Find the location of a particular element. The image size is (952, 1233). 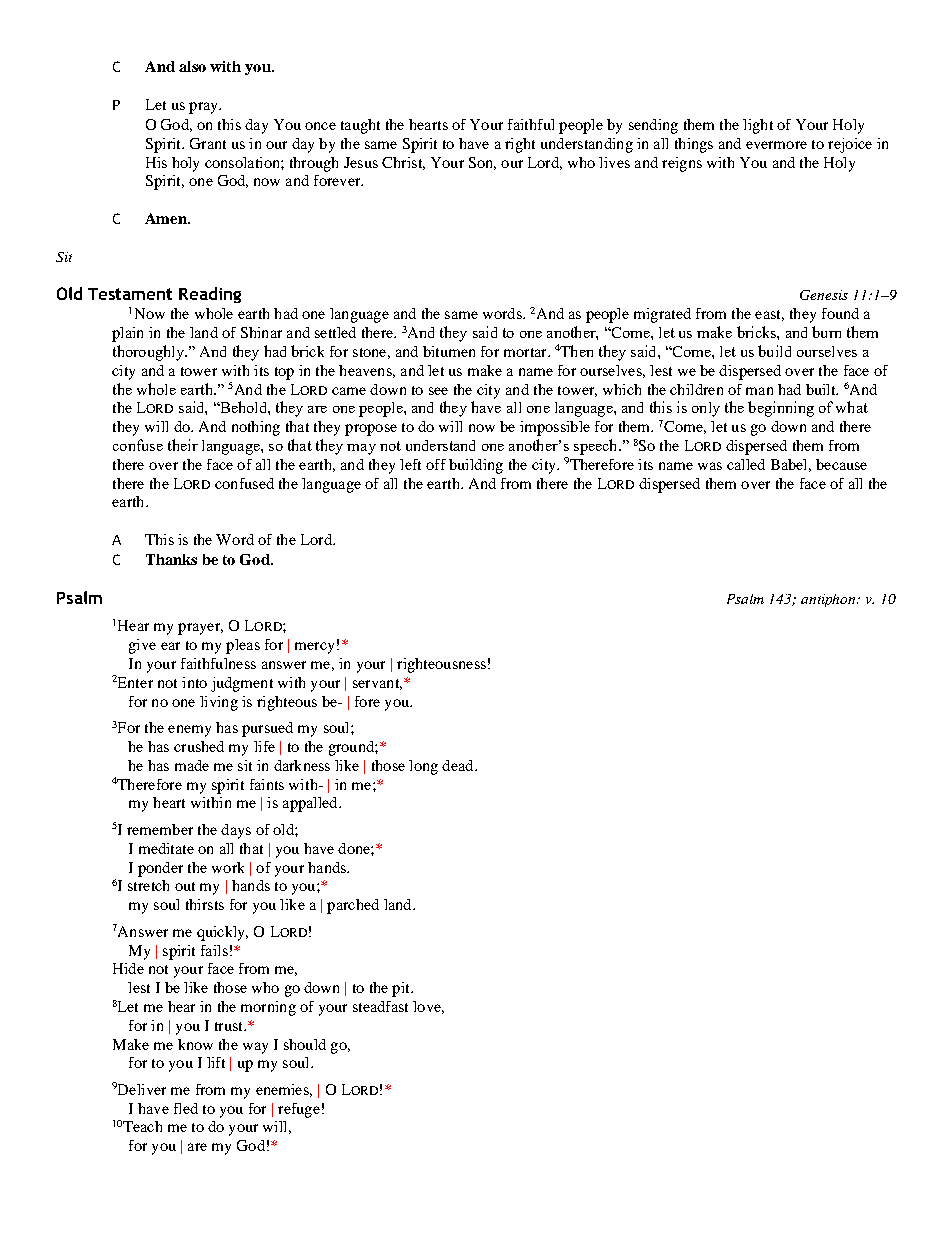

called is located at coordinates (746, 464).
